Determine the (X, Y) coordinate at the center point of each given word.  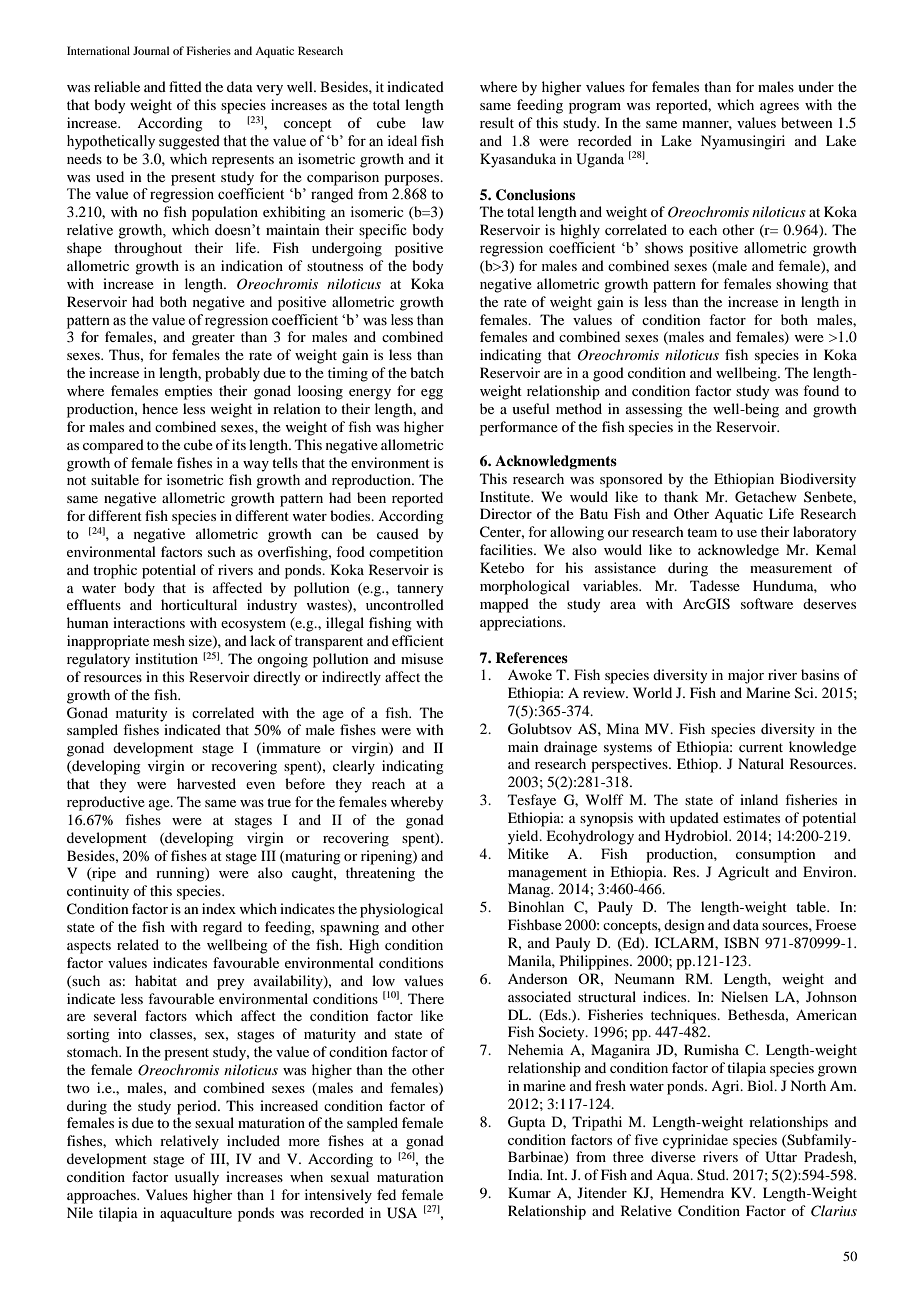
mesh (169, 640)
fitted (185, 86)
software (767, 603)
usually (197, 1178)
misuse (422, 658)
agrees (779, 108)
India (525, 1174)
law (433, 122)
